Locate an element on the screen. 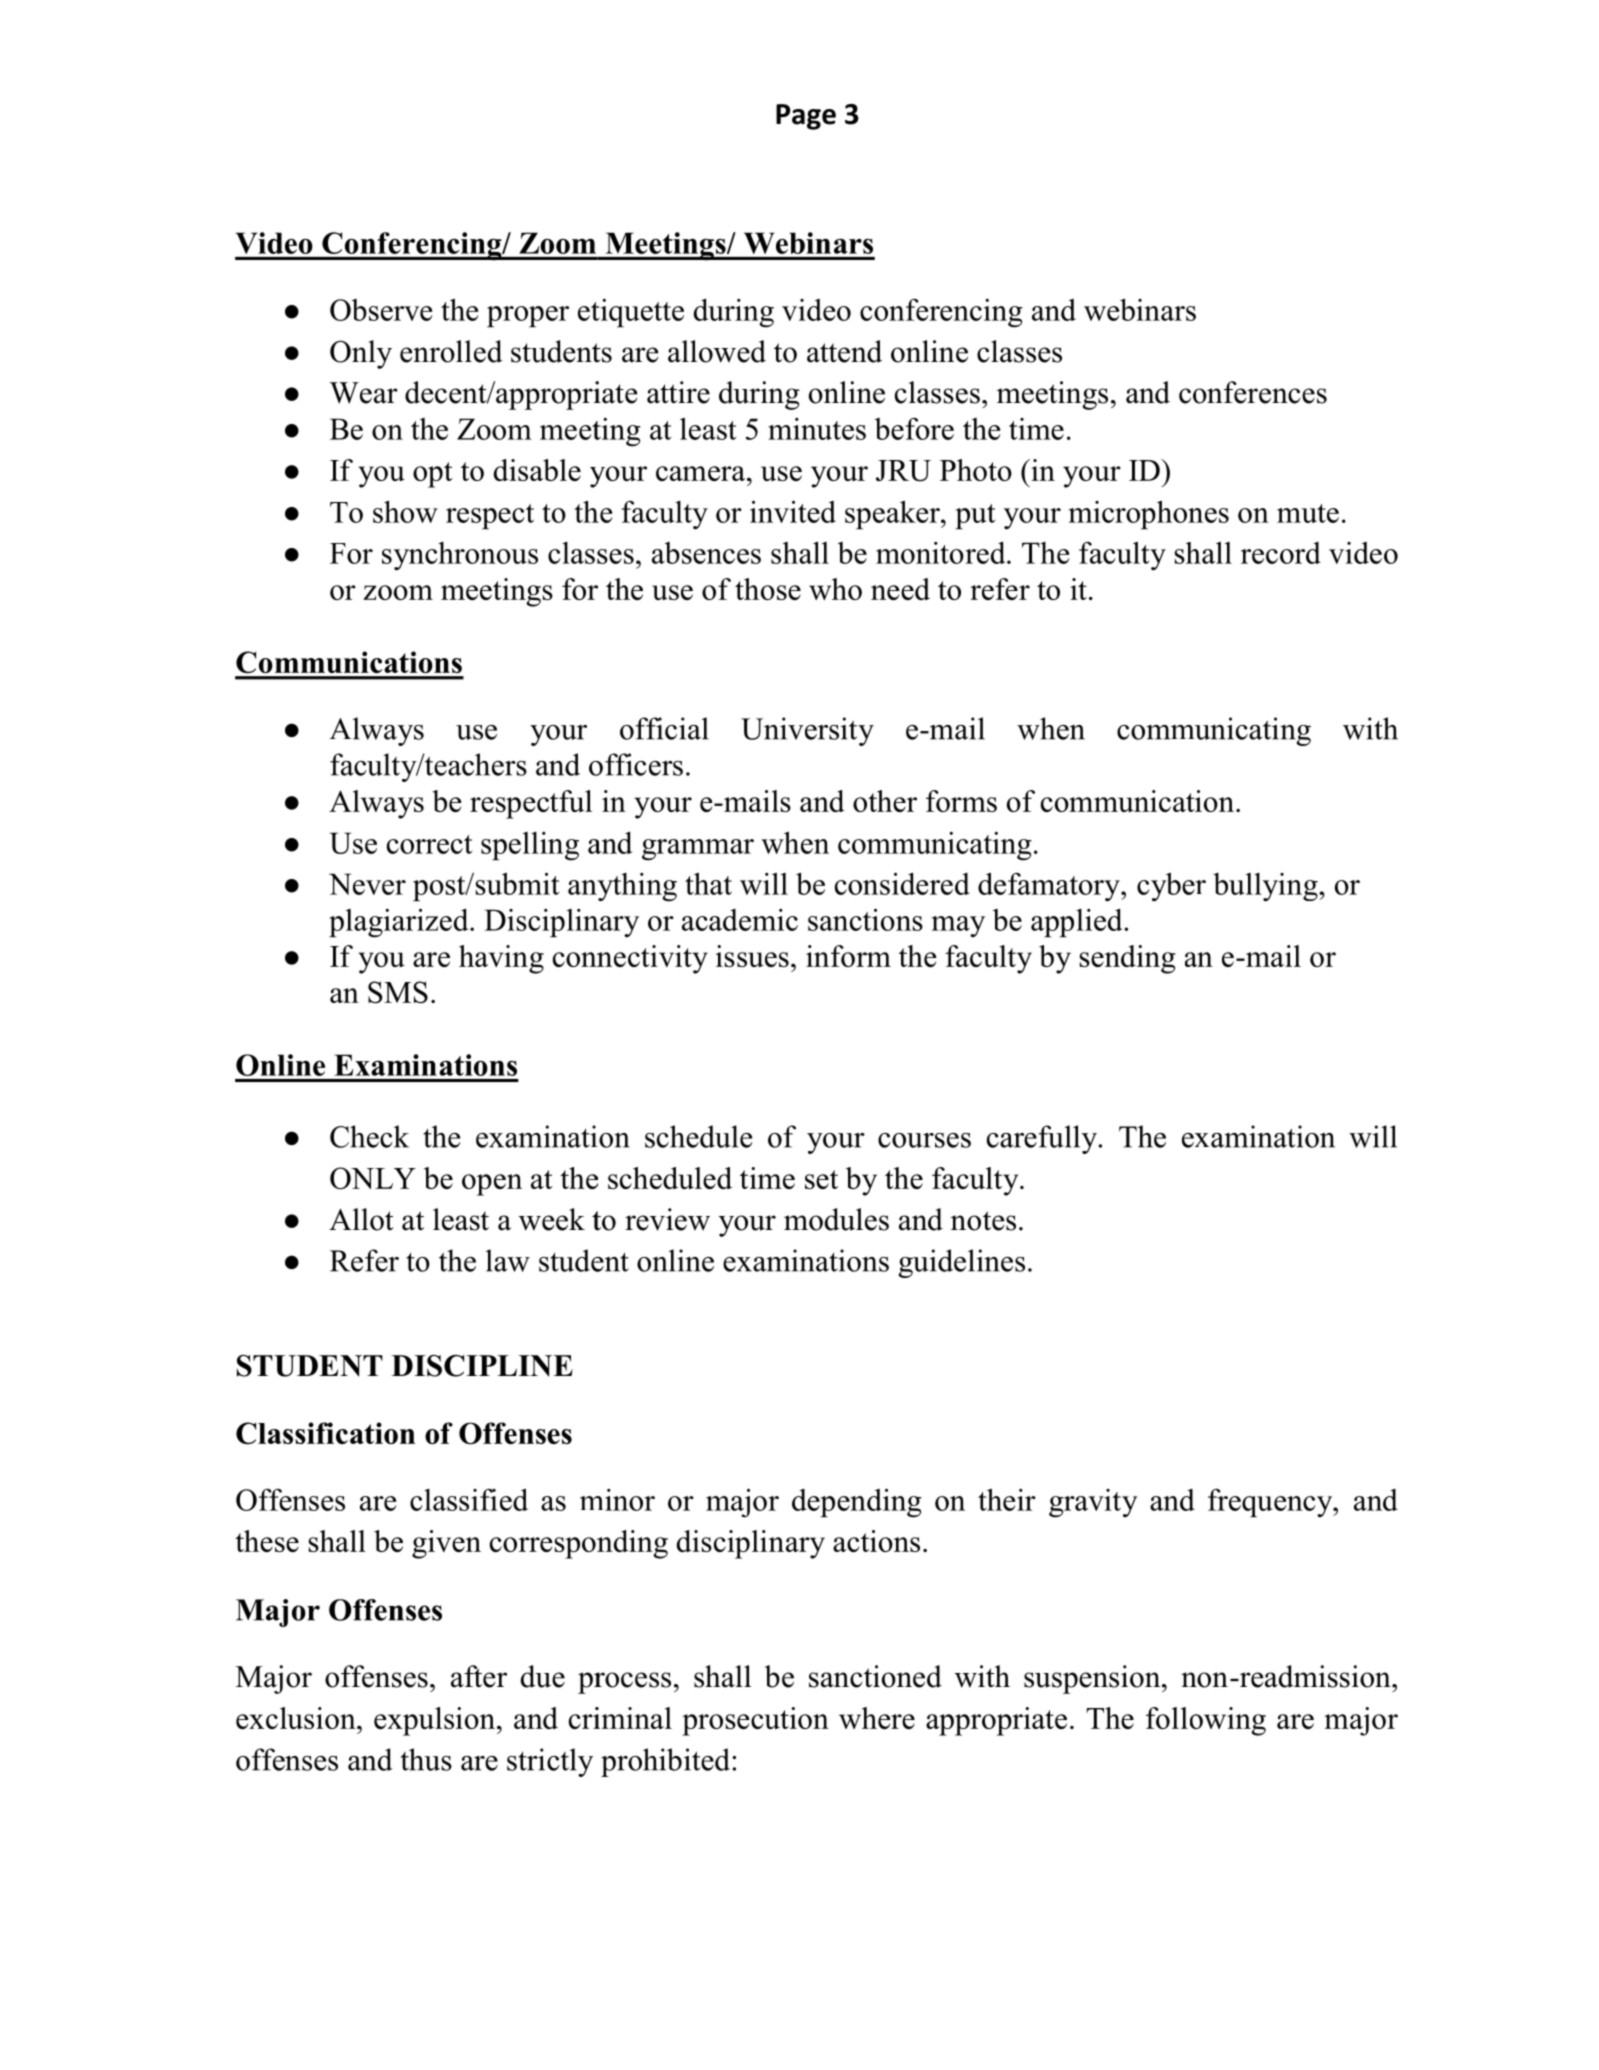 This screenshot has height=2070, width=1599. modules is located at coordinates (836, 1219).
